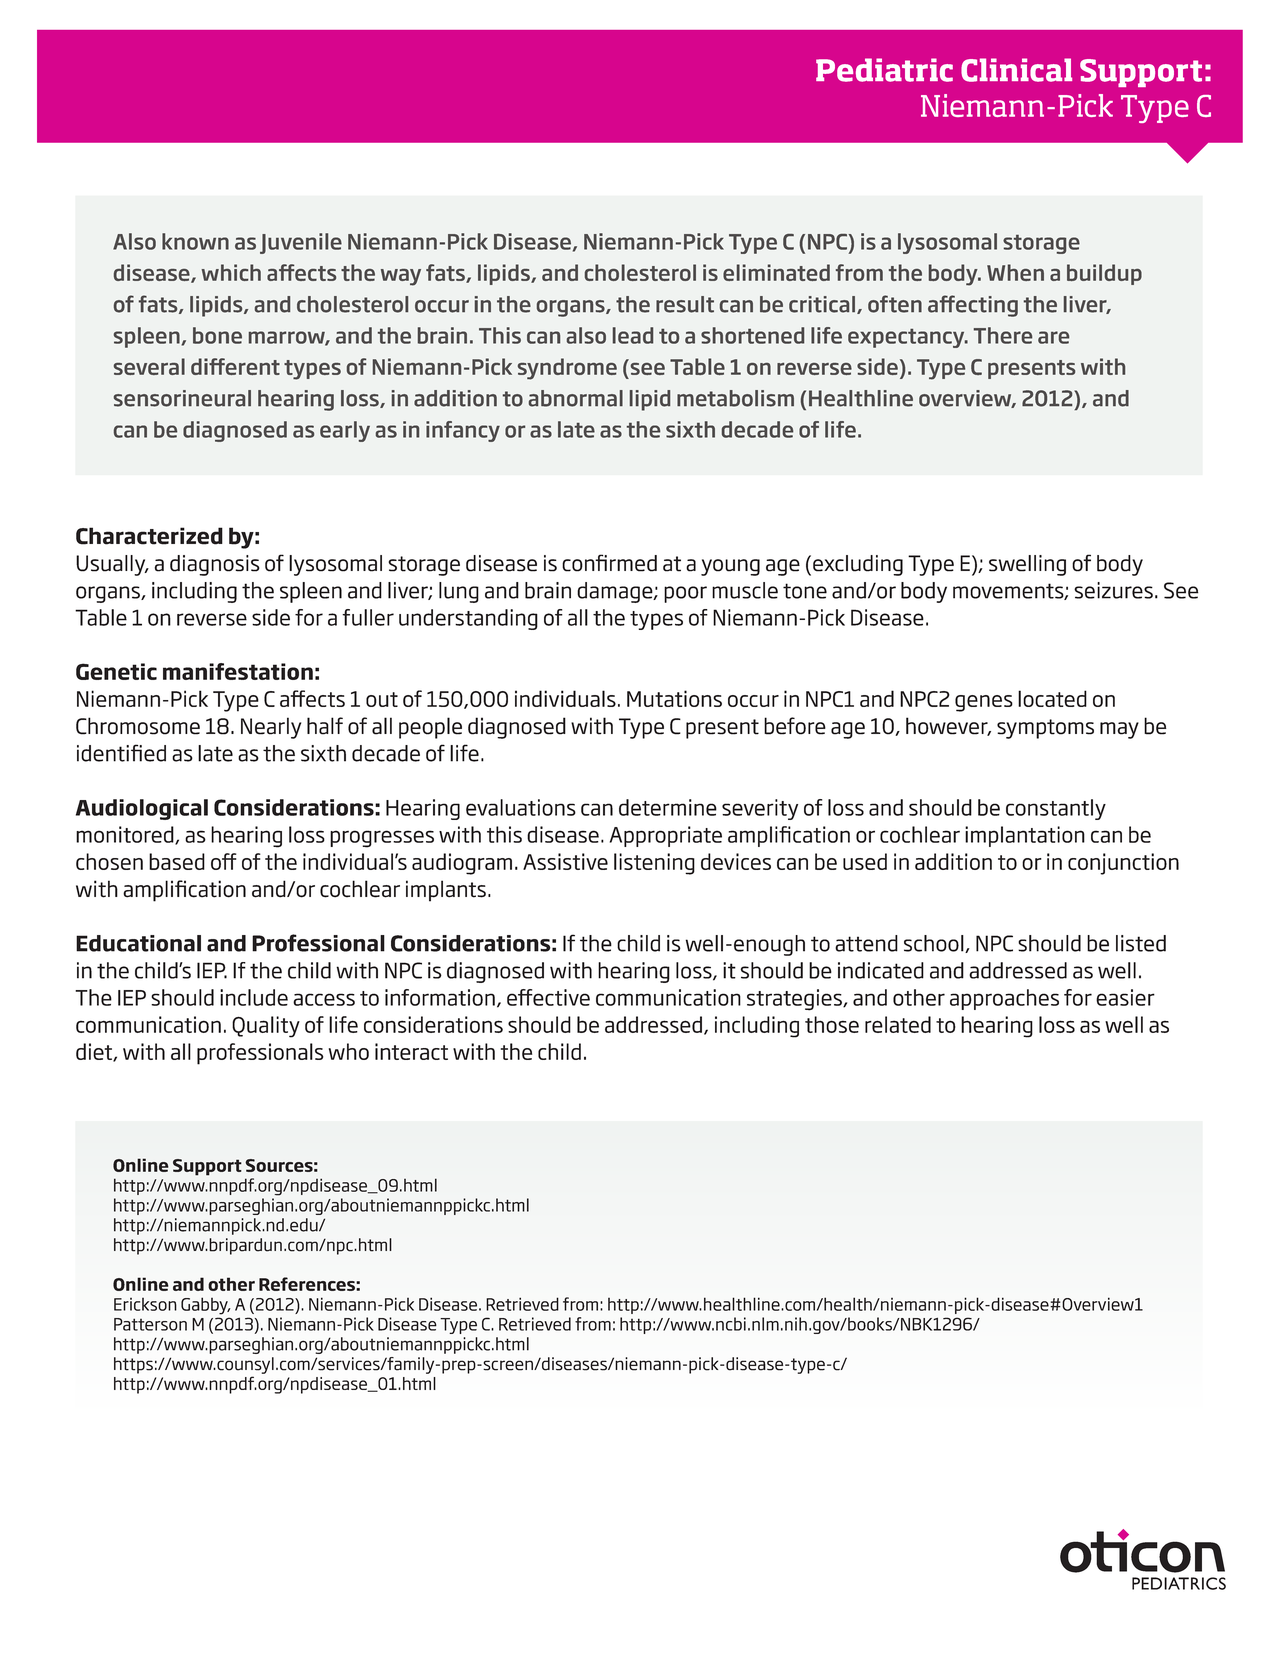  I want to click on abnormal, so click(576, 398).
